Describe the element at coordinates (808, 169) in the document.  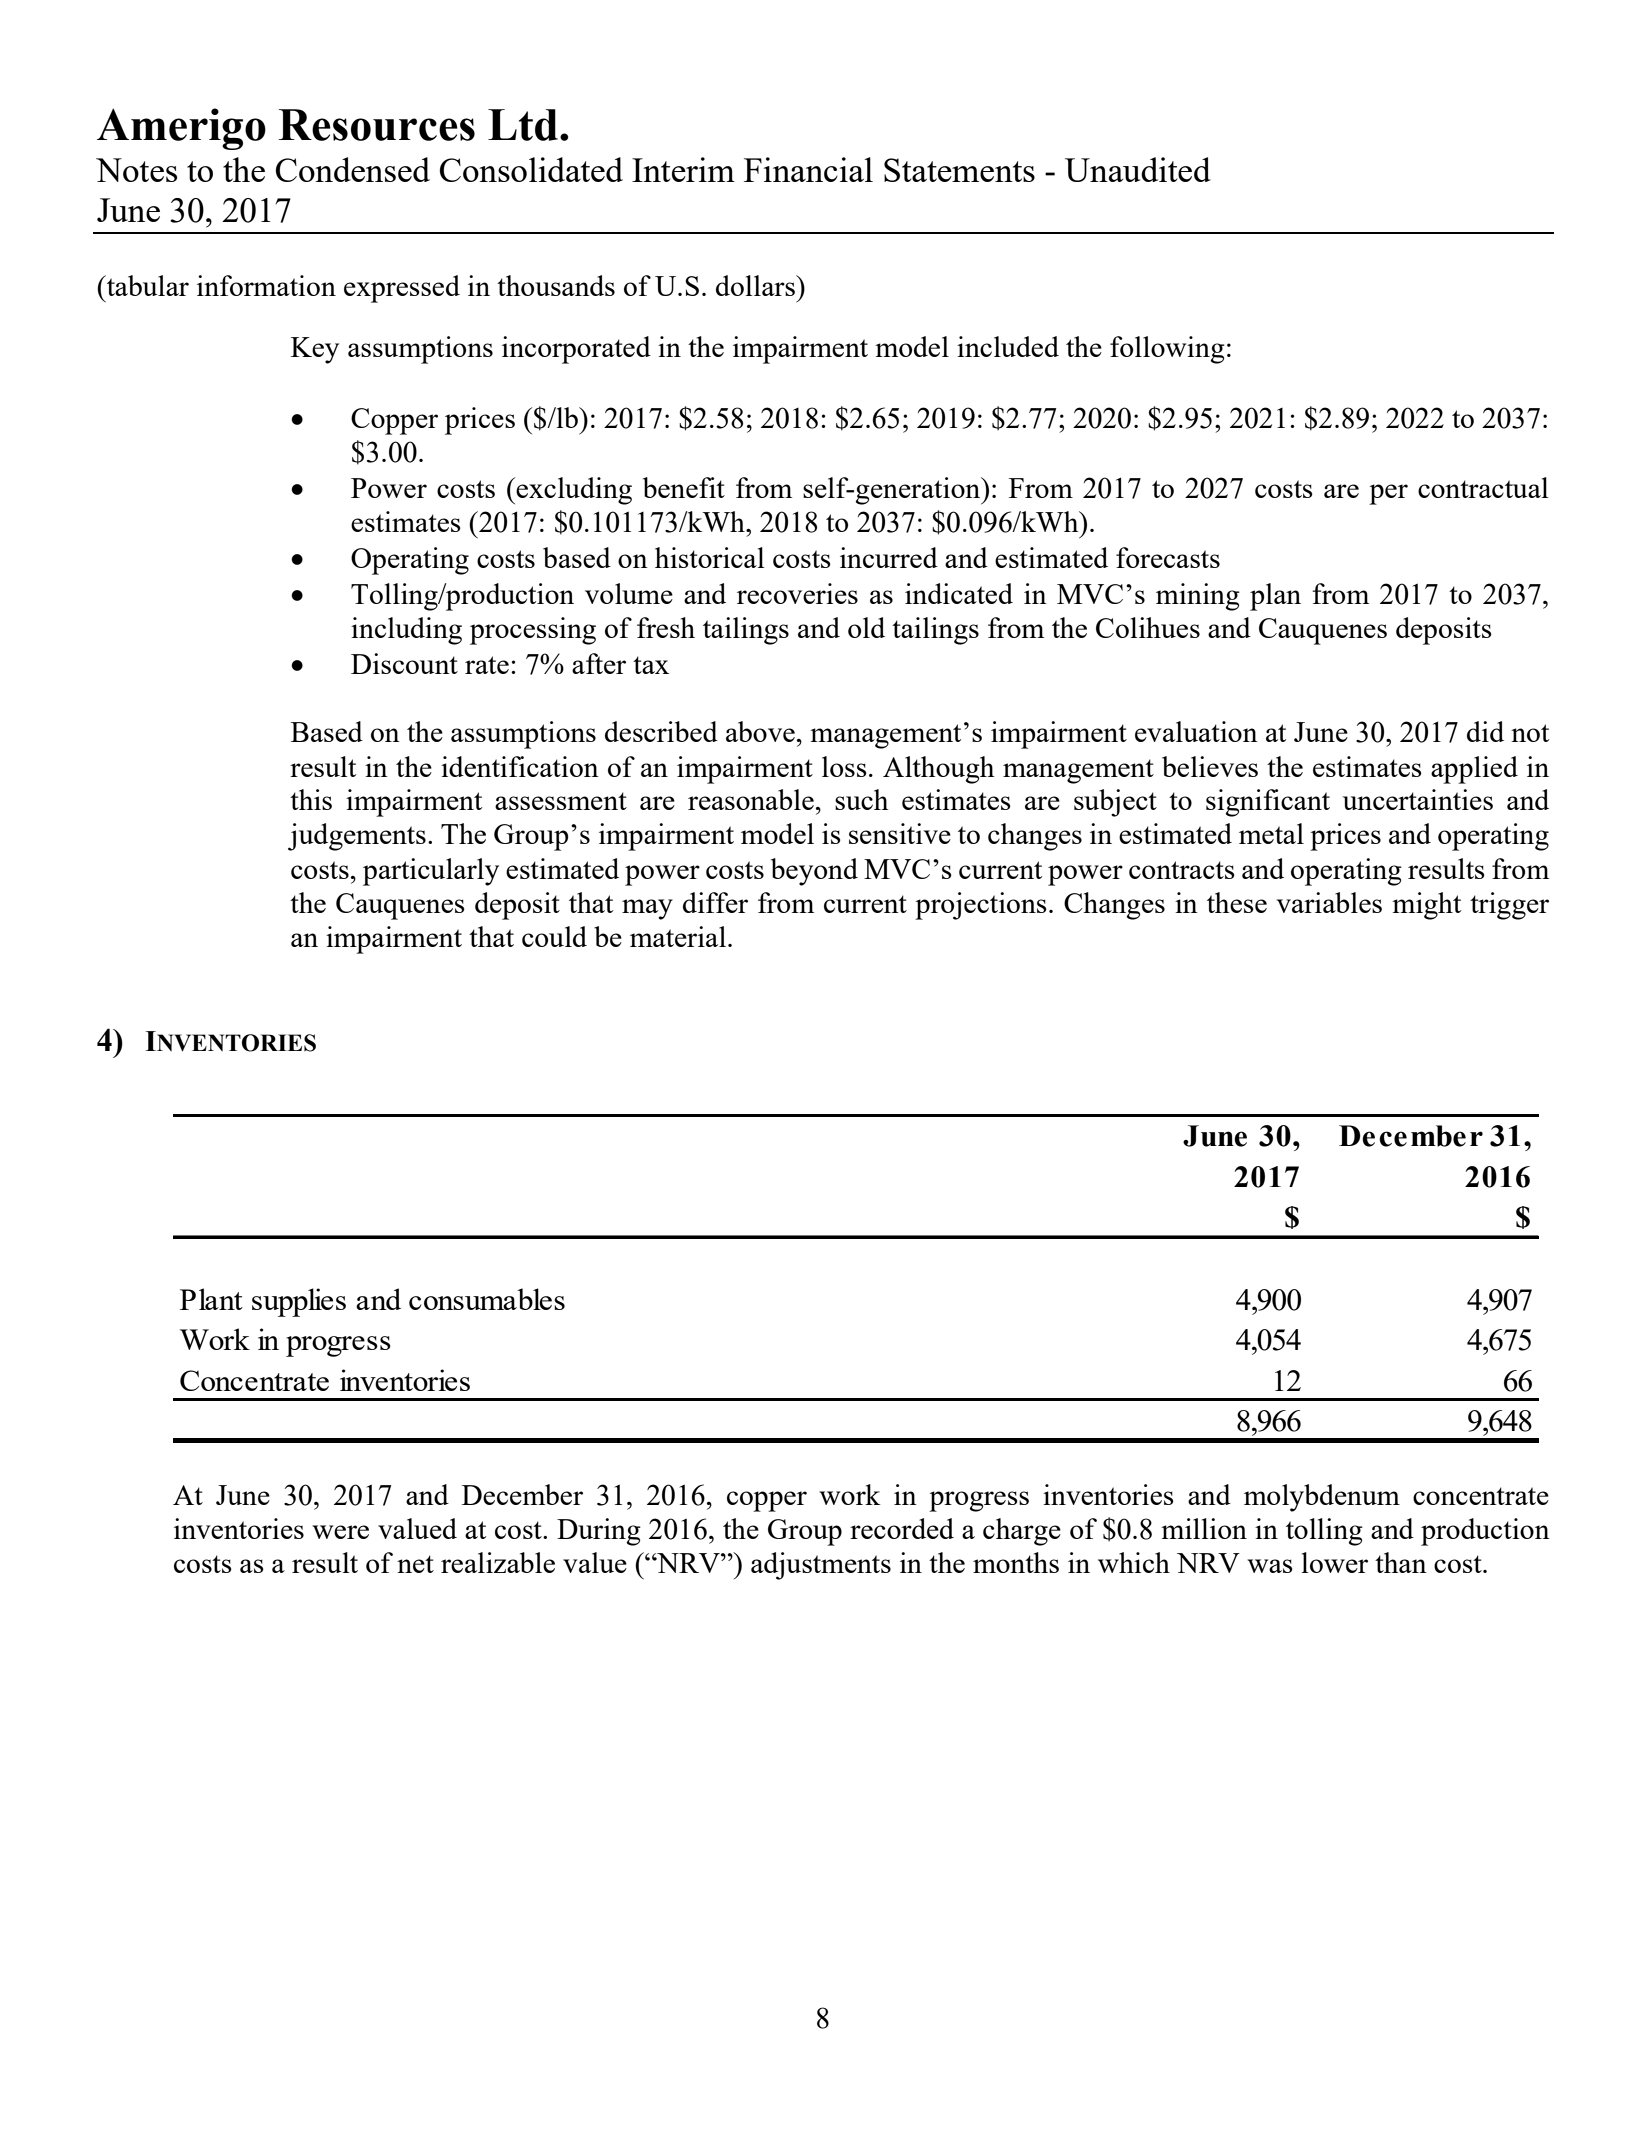
I see `Financial` at that location.
